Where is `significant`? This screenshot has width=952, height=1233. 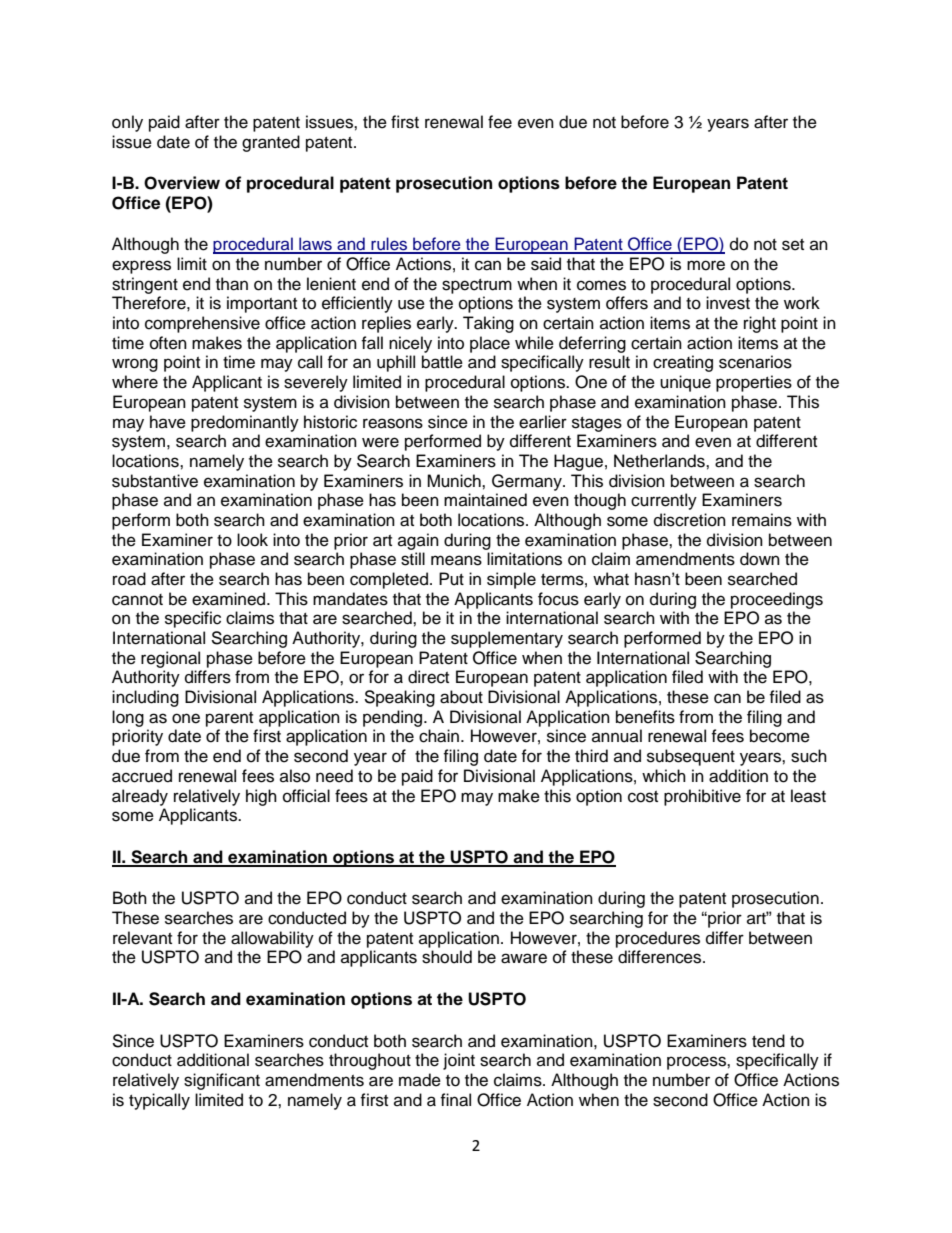 significant is located at coordinates (222, 1081).
